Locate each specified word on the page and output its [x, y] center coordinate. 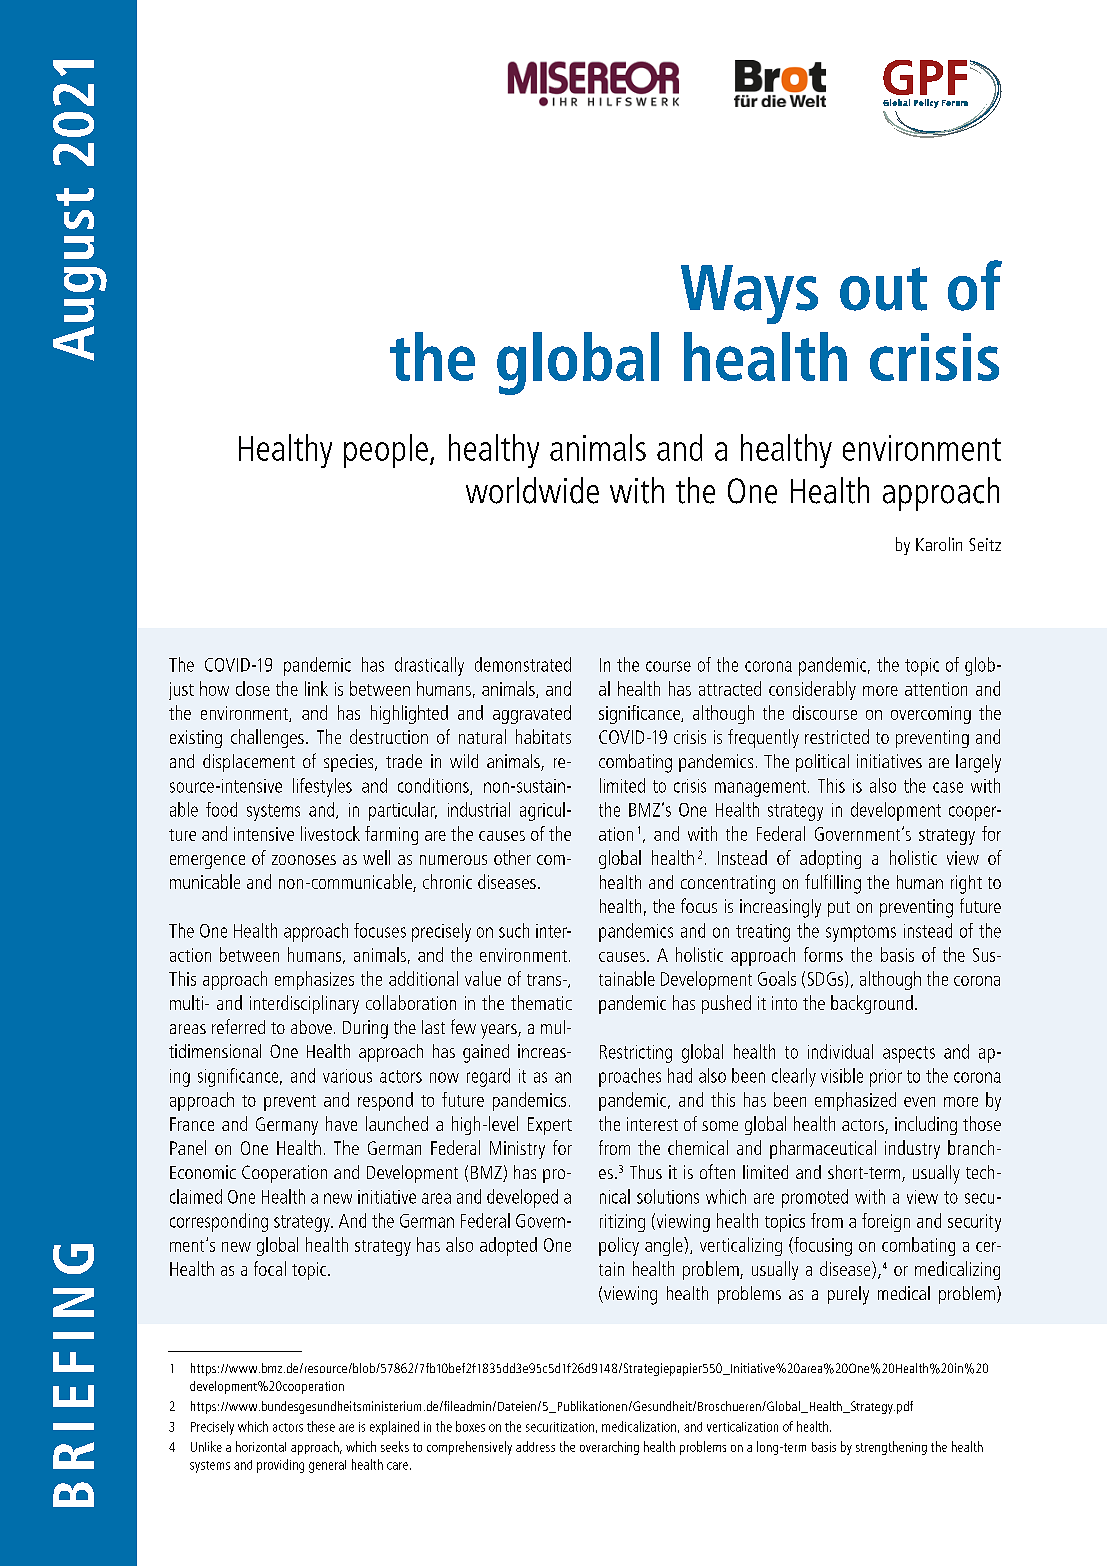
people [386, 451]
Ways [749, 294]
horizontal [261, 1446]
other [512, 857]
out [883, 289]
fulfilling [833, 884]
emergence [207, 862]
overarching [609, 1448]
